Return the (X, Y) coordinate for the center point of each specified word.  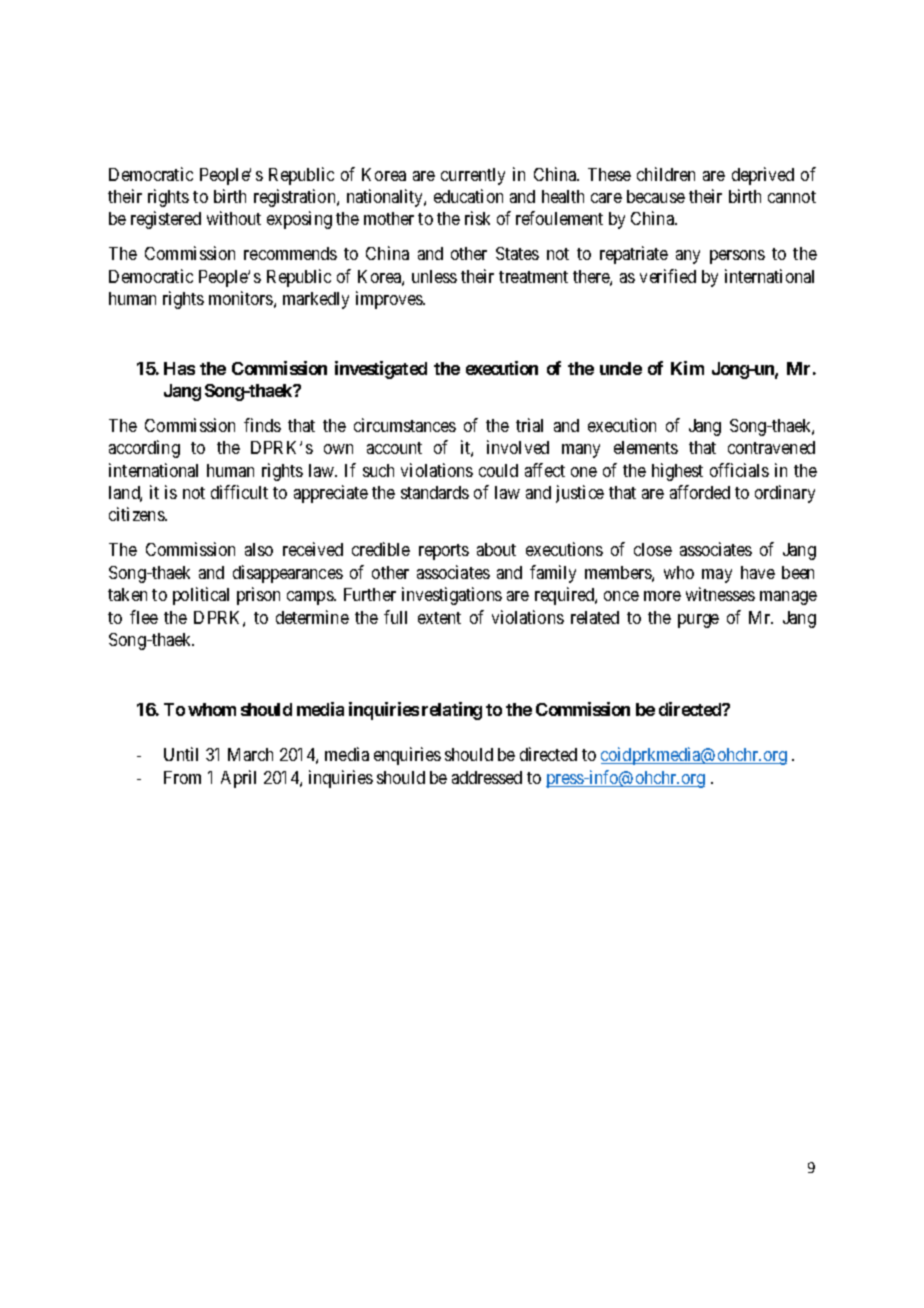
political (201, 596)
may (717, 576)
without (234, 218)
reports (444, 552)
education (468, 196)
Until (181, 754)
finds (262, 425)
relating (452, 711)
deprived (763, 176)
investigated (381, 370)
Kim (687, 368)
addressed (487, 777)
